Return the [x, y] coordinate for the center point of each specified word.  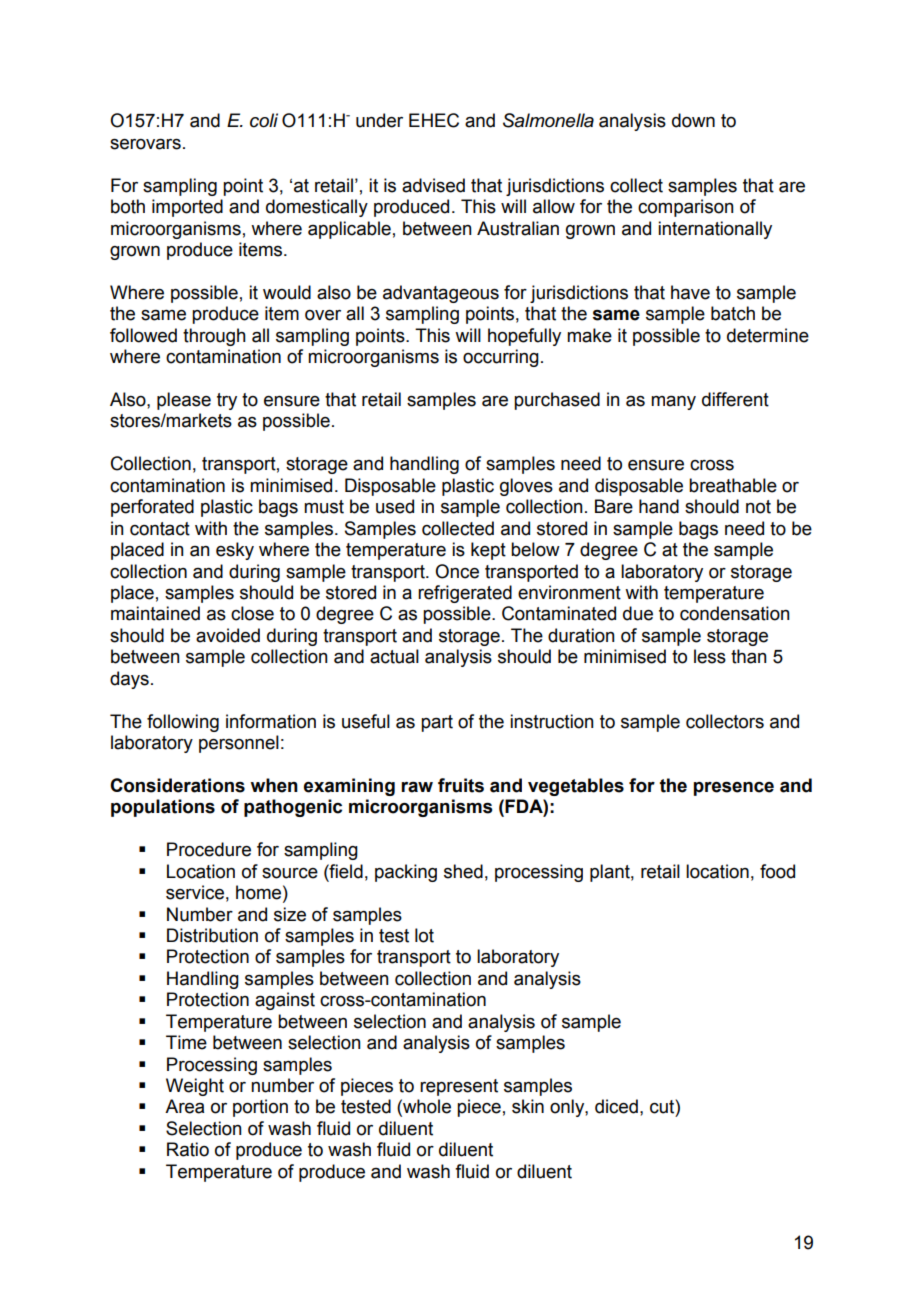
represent [459, 1087]
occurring [501, 358]
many [673, 402]
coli [264, 120]
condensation [735, 613]
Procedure [209, 849]
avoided [228, 635]
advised [433, 185]
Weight [195, 1087]
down [693, 120]
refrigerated [465, 594]
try [227, 401]
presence [734, 788]
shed [463, 871]
